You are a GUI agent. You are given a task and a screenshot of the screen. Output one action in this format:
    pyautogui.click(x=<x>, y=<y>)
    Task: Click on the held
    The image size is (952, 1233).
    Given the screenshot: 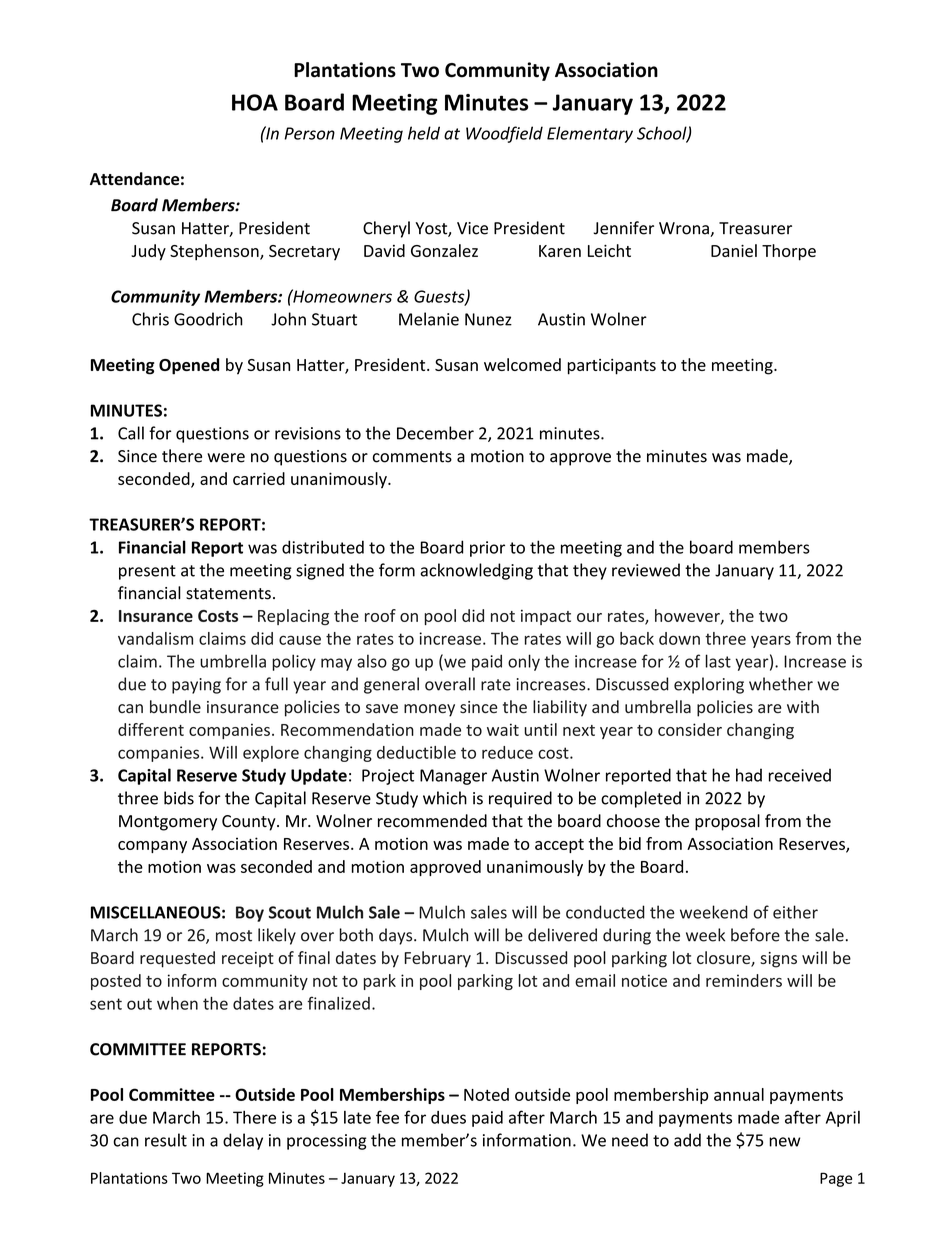 What is the action you would take?
    pyautogui.click(x=424, y=133)
